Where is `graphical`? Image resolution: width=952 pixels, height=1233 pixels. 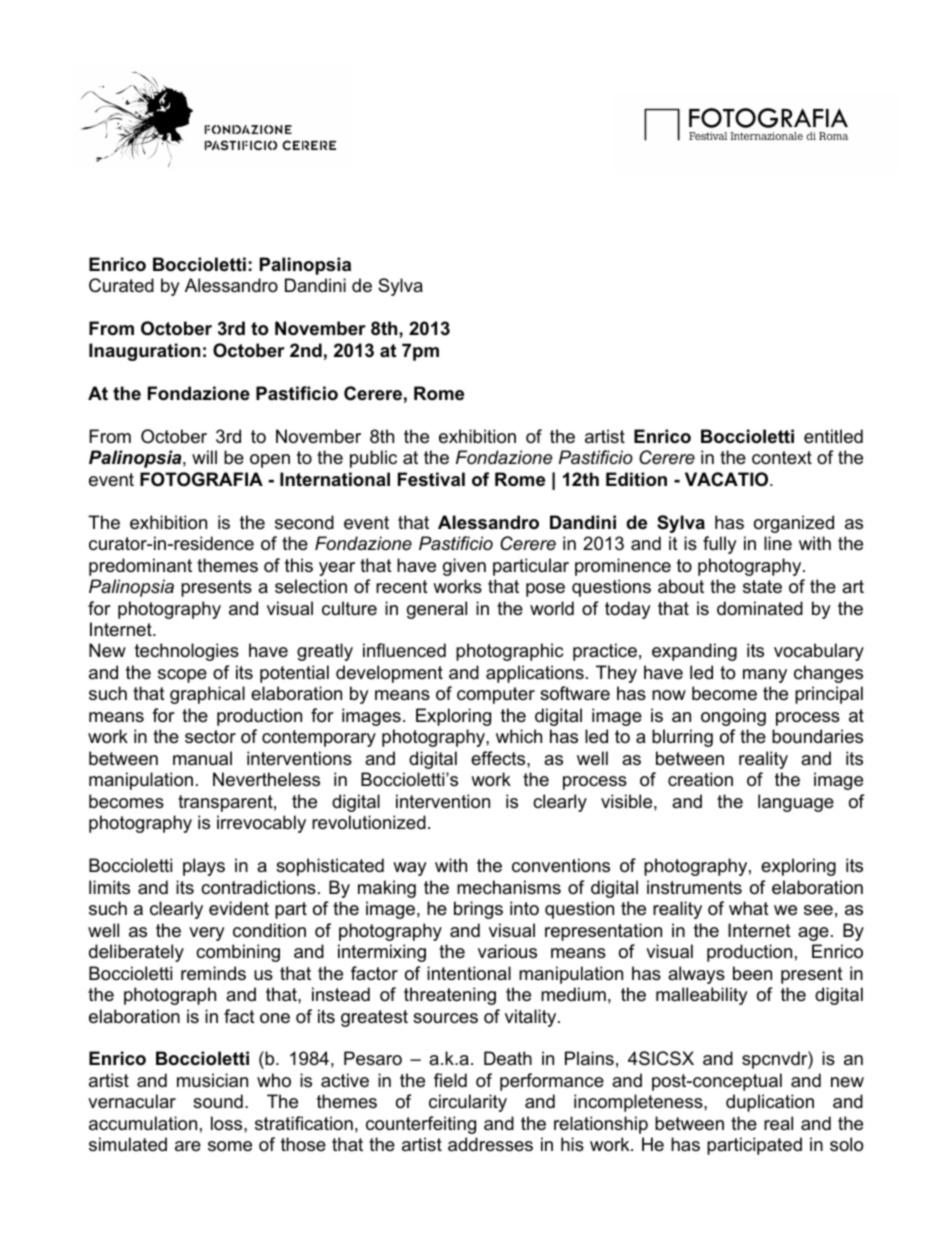 graphical is located at coordinates (207, 695).
